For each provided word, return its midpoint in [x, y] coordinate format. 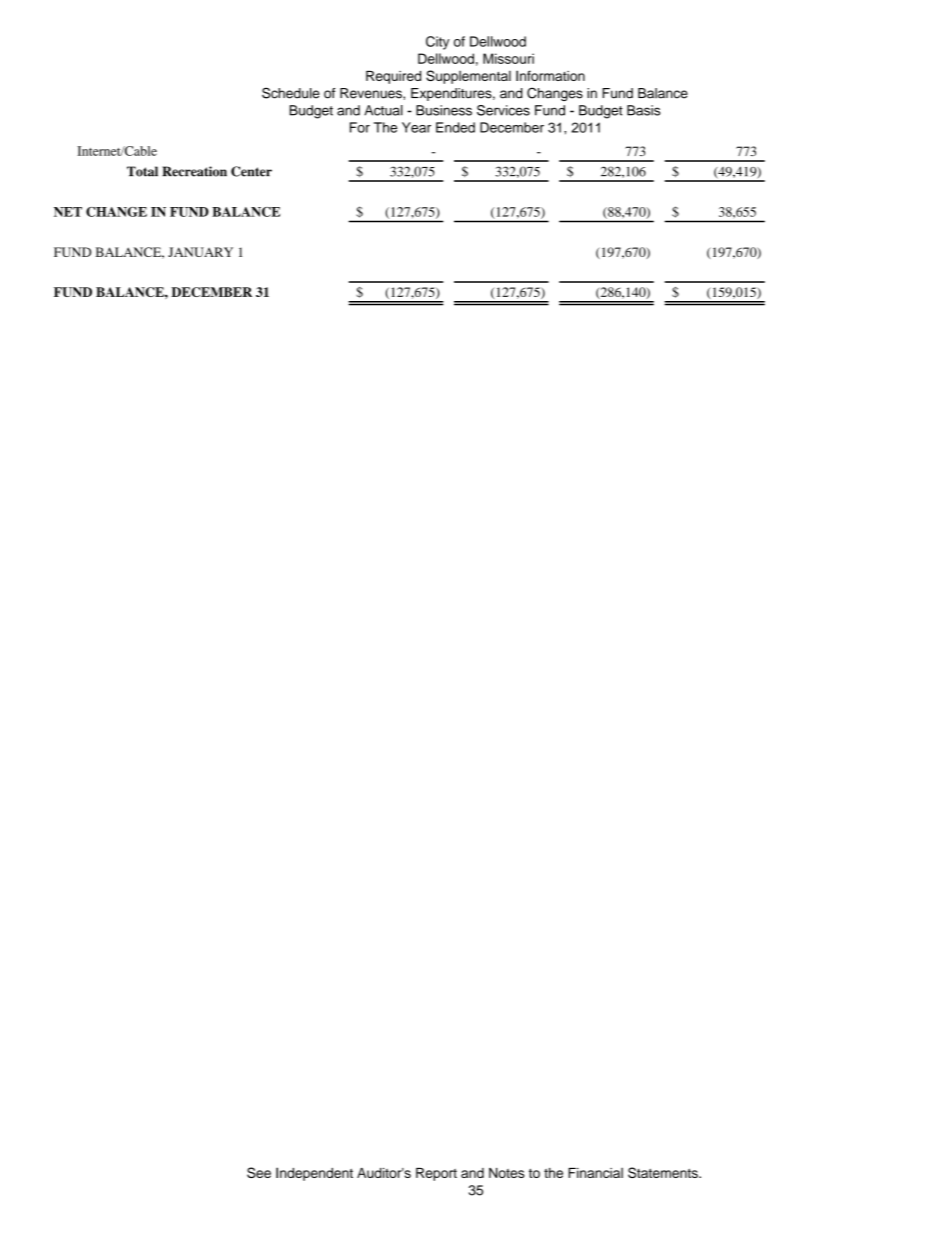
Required [393, 77]
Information [550, 75]
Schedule [291, 93]
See [259, 1172]
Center [251, 171]
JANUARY [200, 252]
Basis [643, 110]
